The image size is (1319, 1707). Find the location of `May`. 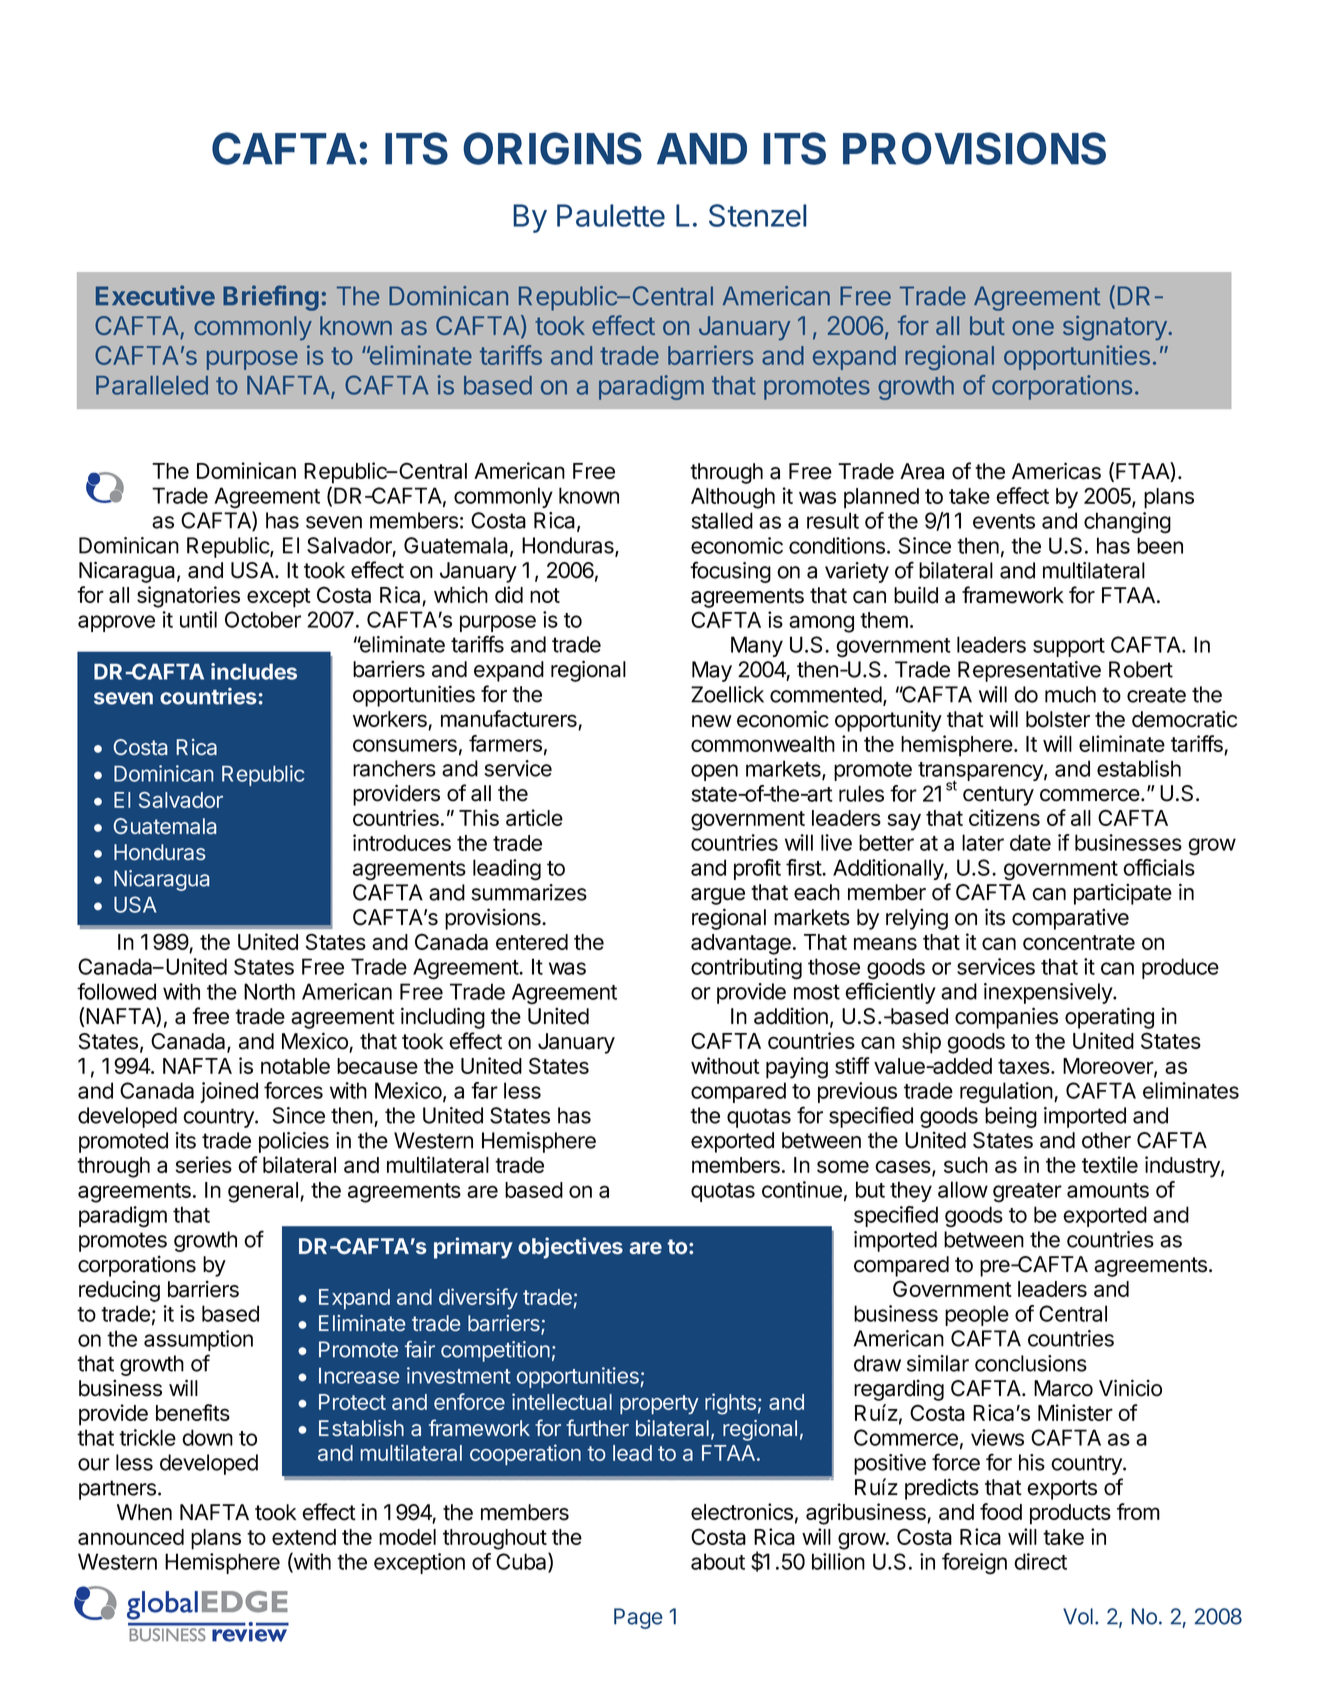

May is located at coordinates (712, 671).
